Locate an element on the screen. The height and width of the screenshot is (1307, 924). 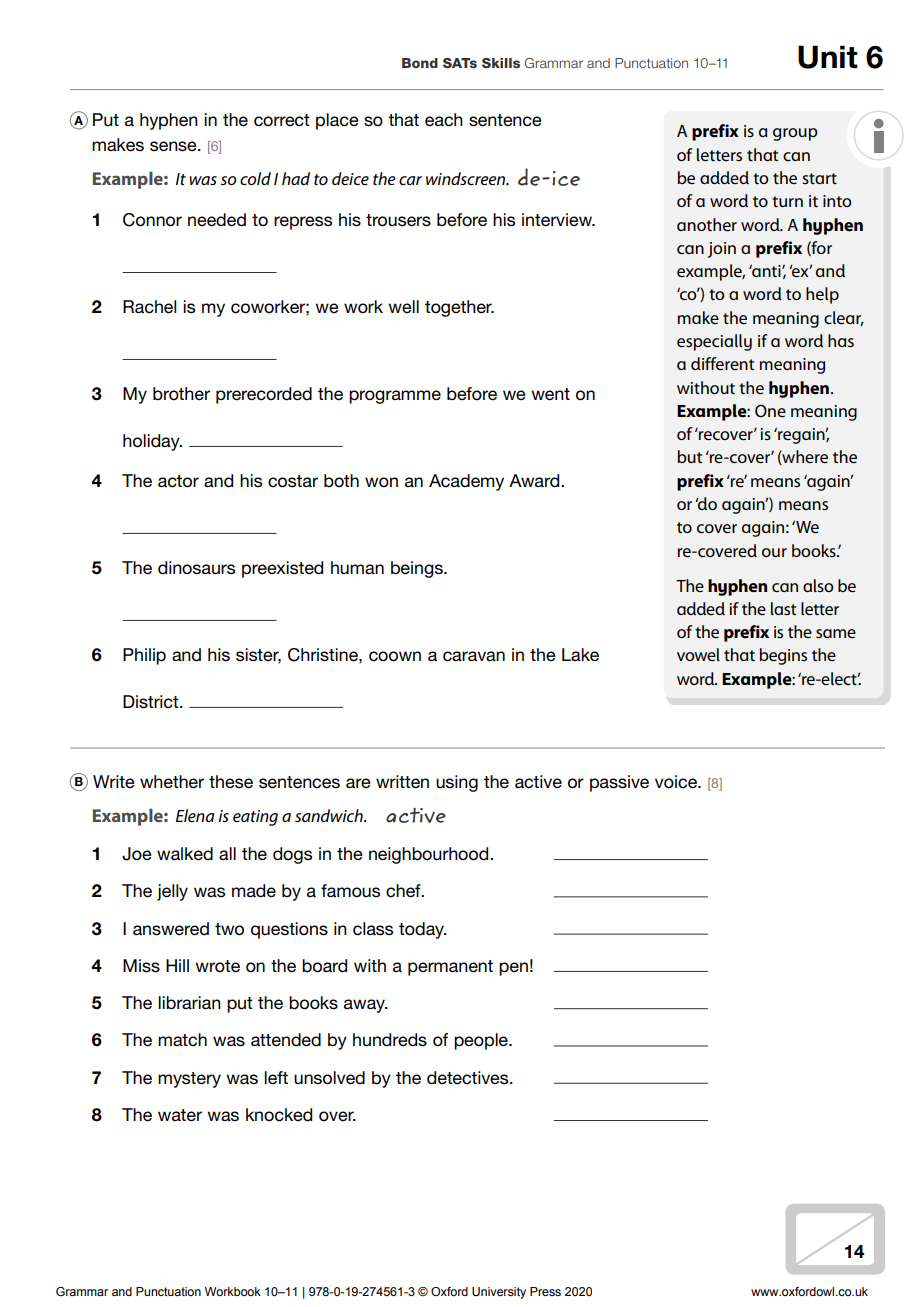
water is located at coordinates (180, 1115).
